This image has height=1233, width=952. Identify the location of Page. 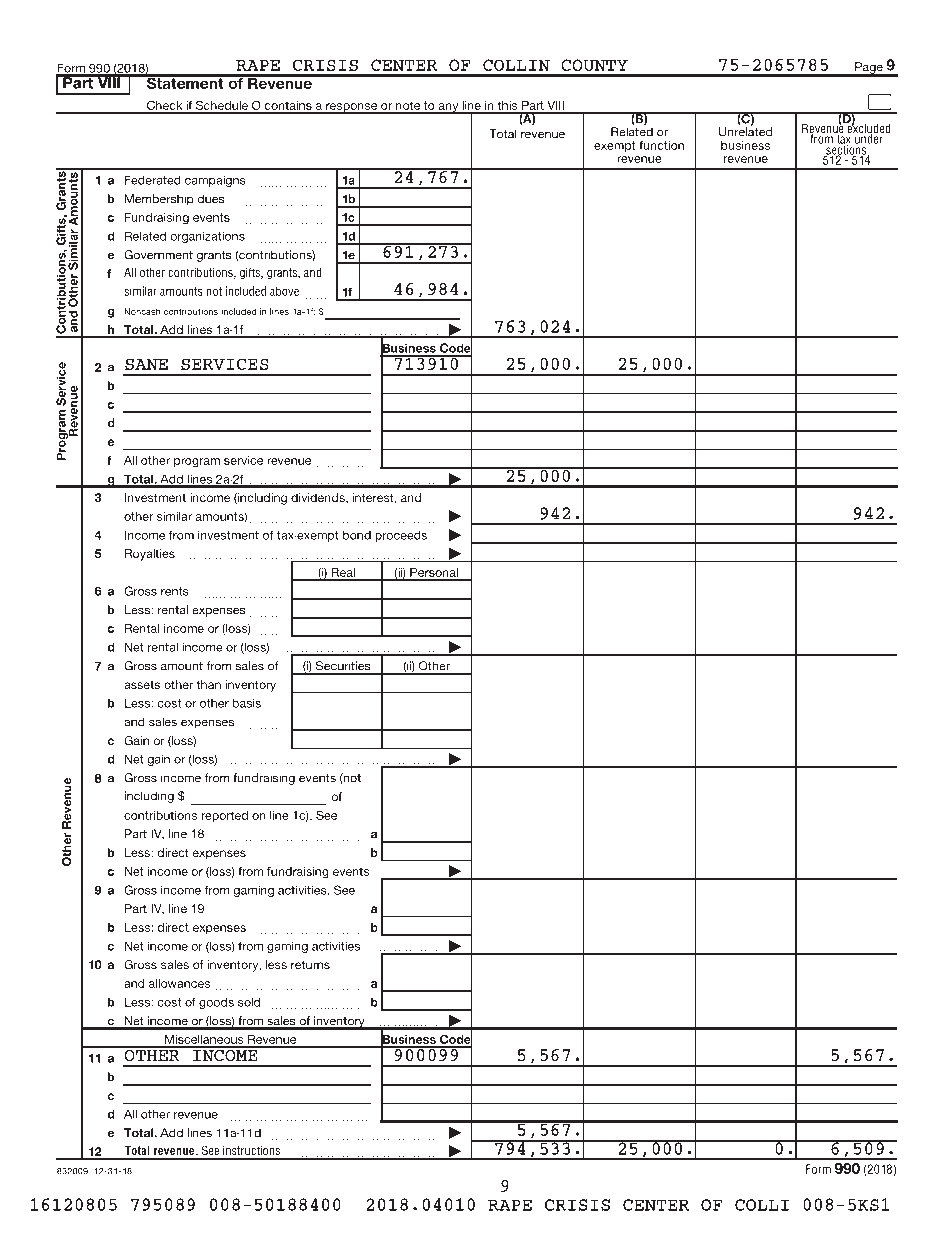
(869, 69).
